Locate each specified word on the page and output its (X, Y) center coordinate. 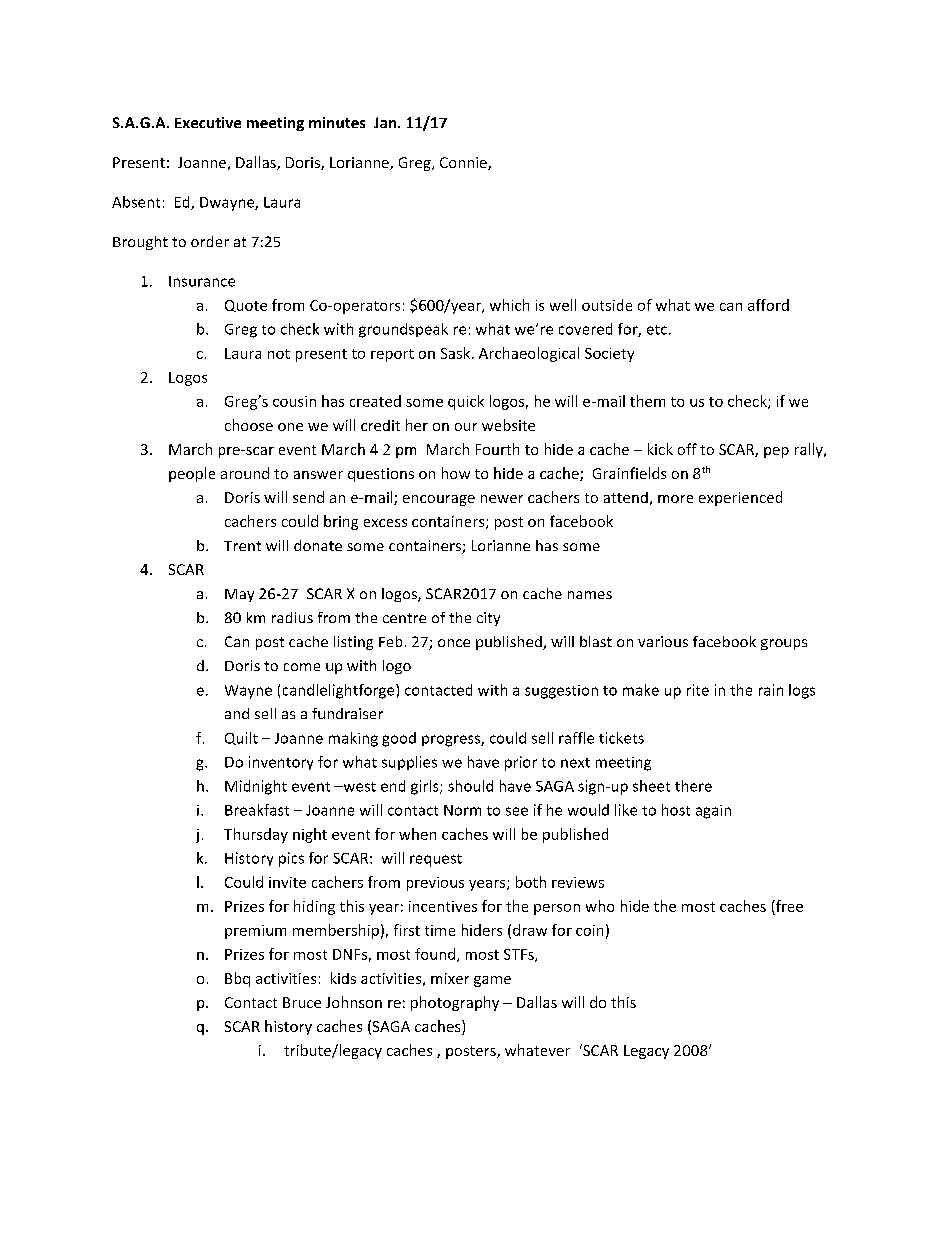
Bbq (237, 979)
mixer (450, 978)
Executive (208, 122)
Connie (464, 163)
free (788, 906)
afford (768, 305)
